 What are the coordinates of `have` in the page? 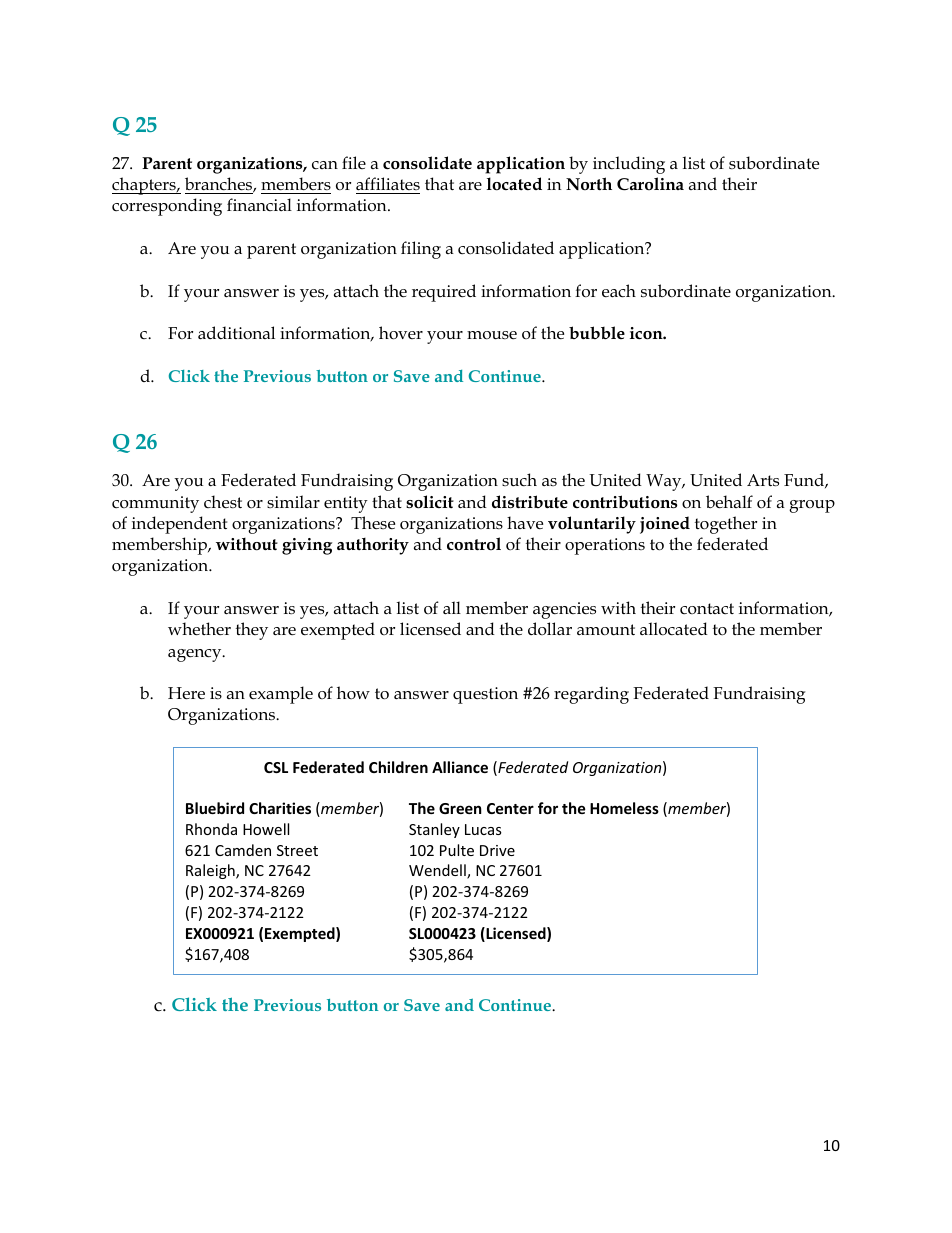 It's located at (525, 523).
